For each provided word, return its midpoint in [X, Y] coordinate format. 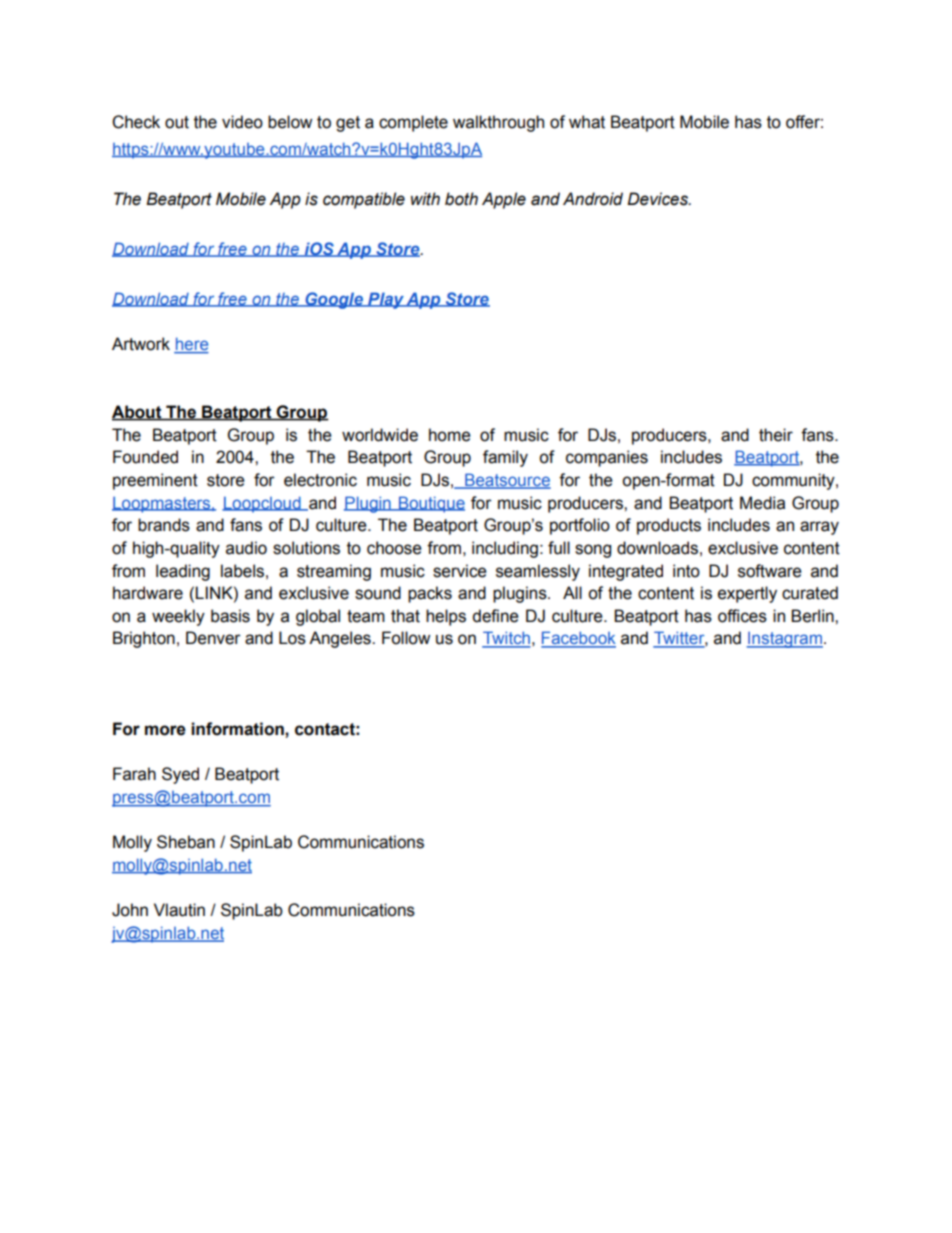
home [450, 435]
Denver [213, 638]
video [242, 122]
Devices [658, 199]
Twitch [506, 639]
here [191, 345]
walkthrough [498, 123]
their [776, 435]
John [130, 910]
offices [742, 616]
